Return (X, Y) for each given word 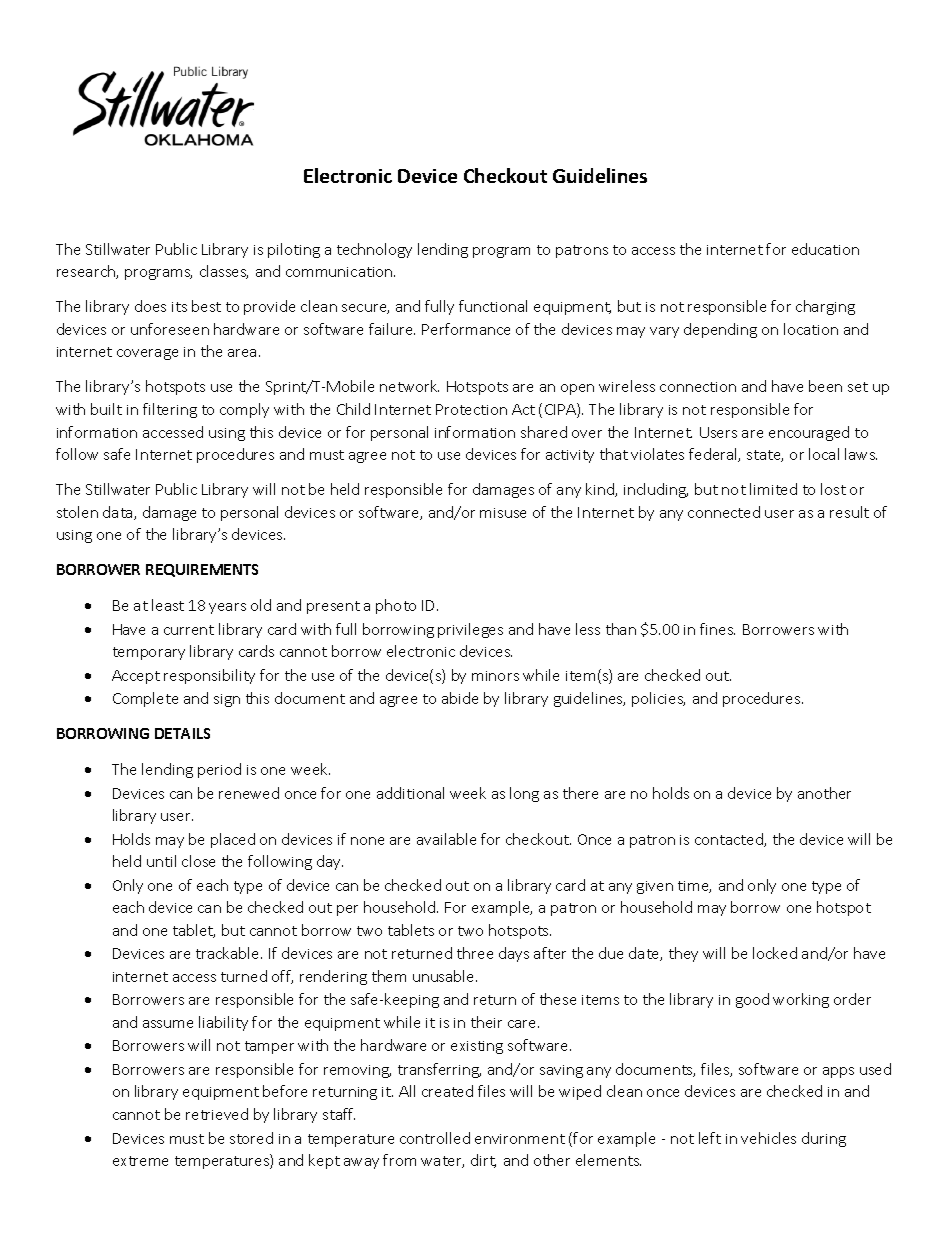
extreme (140, 1161)
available (446, 839)
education (825, 249)
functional (493, 306)
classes (224, 272)
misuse (503, 513)
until (161, 861)
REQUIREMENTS (202, 570)
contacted (730, 840)
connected (724, 512)
